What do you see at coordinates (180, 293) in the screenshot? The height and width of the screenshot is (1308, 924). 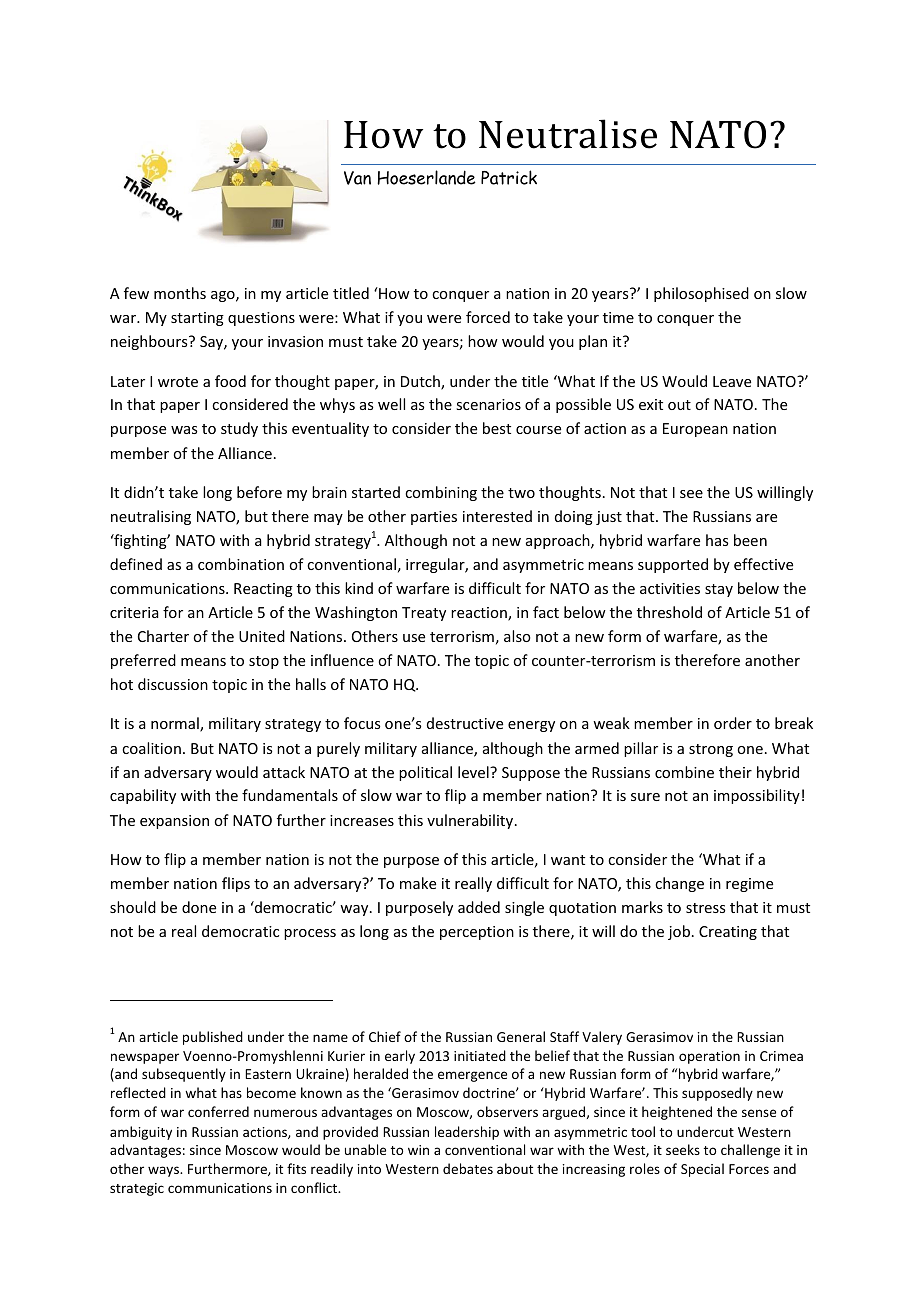 I see `months` at bounding box center [180, 293].
